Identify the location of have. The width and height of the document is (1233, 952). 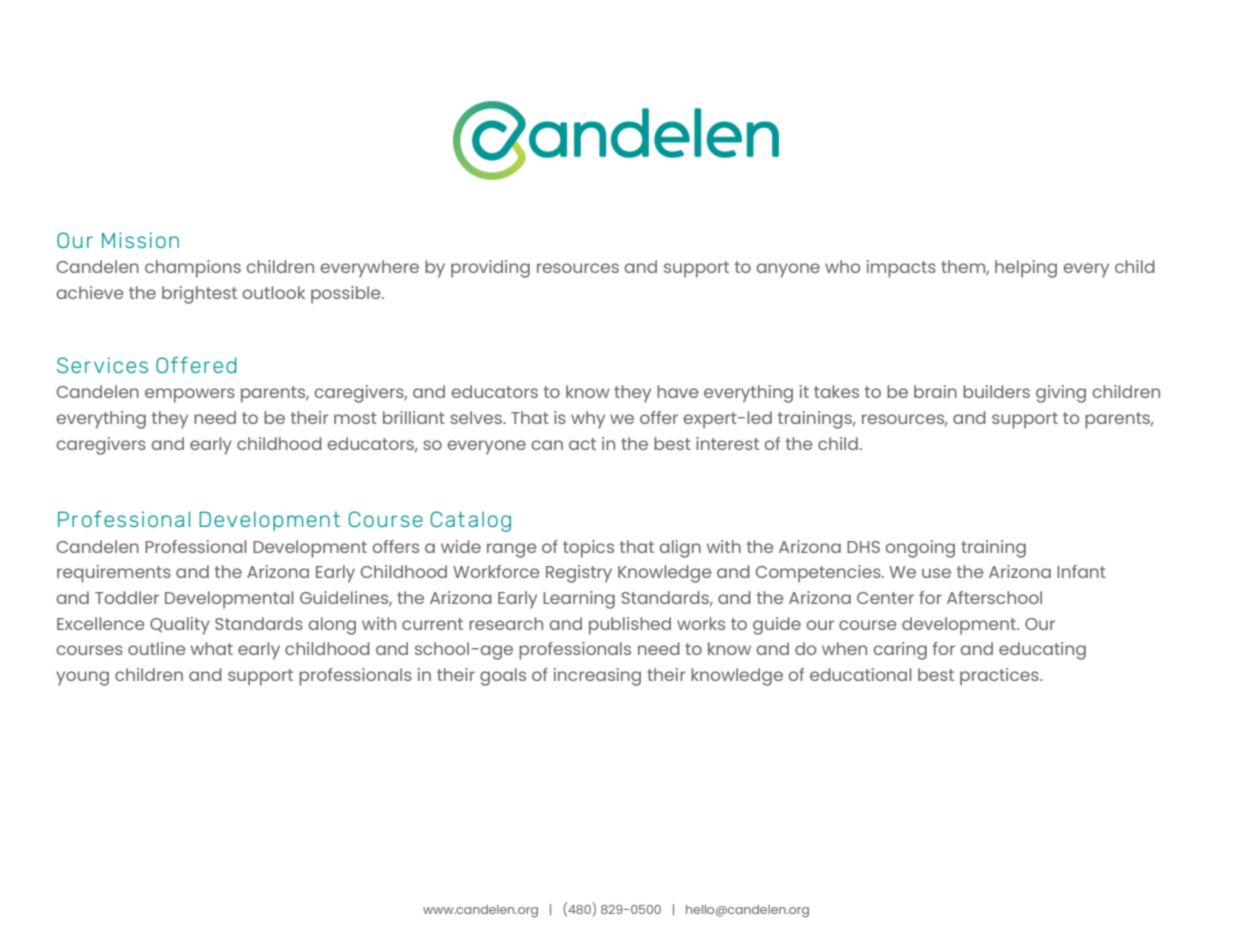
(677, 391).
